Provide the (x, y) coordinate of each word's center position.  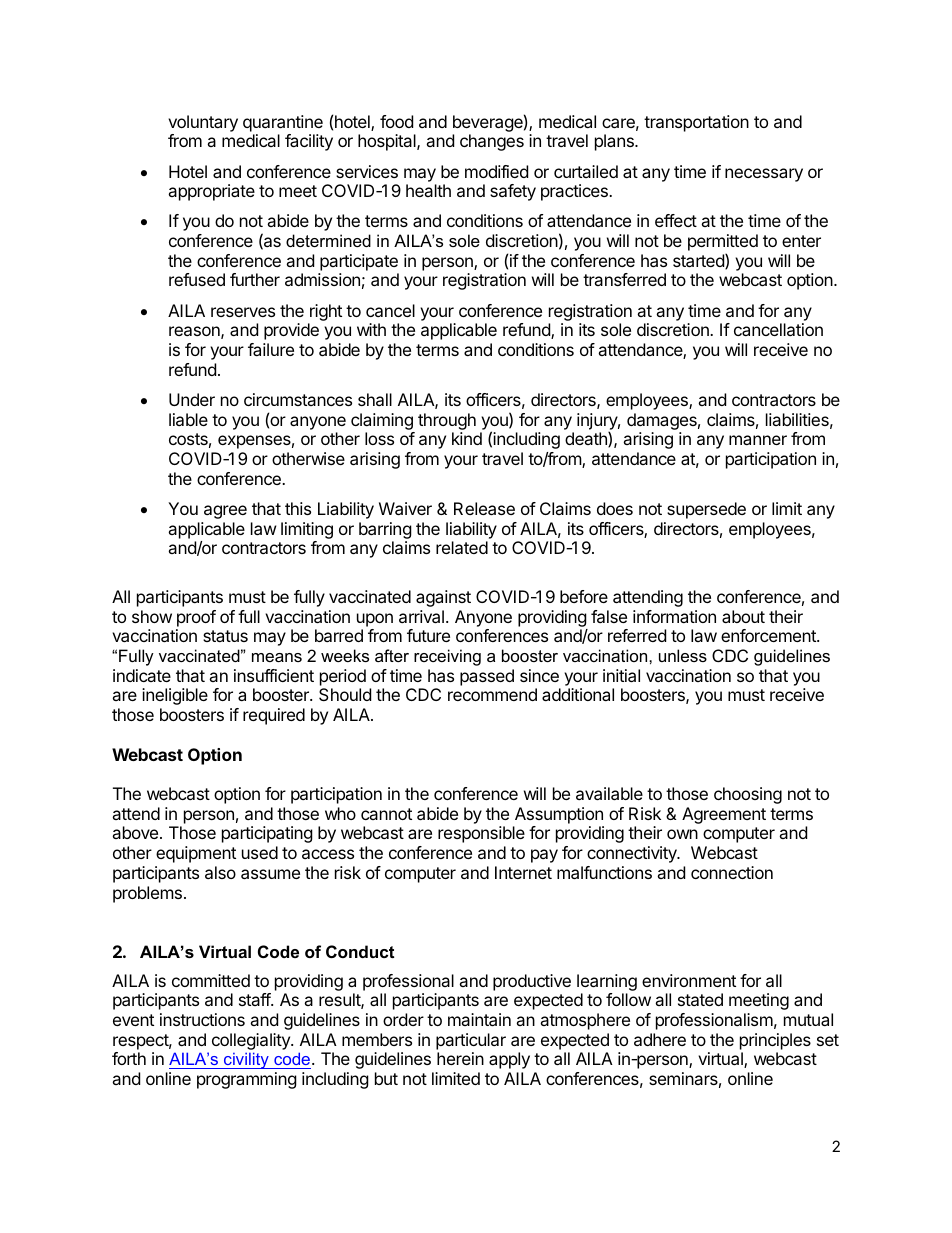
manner (758, 440)
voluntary (203, 123)
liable (188, 419)
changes (492, 142)
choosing (748, 795)
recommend (492, 694)
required (274, 716)
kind (467, 438)
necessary (764, 175)
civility (246, 1060)
